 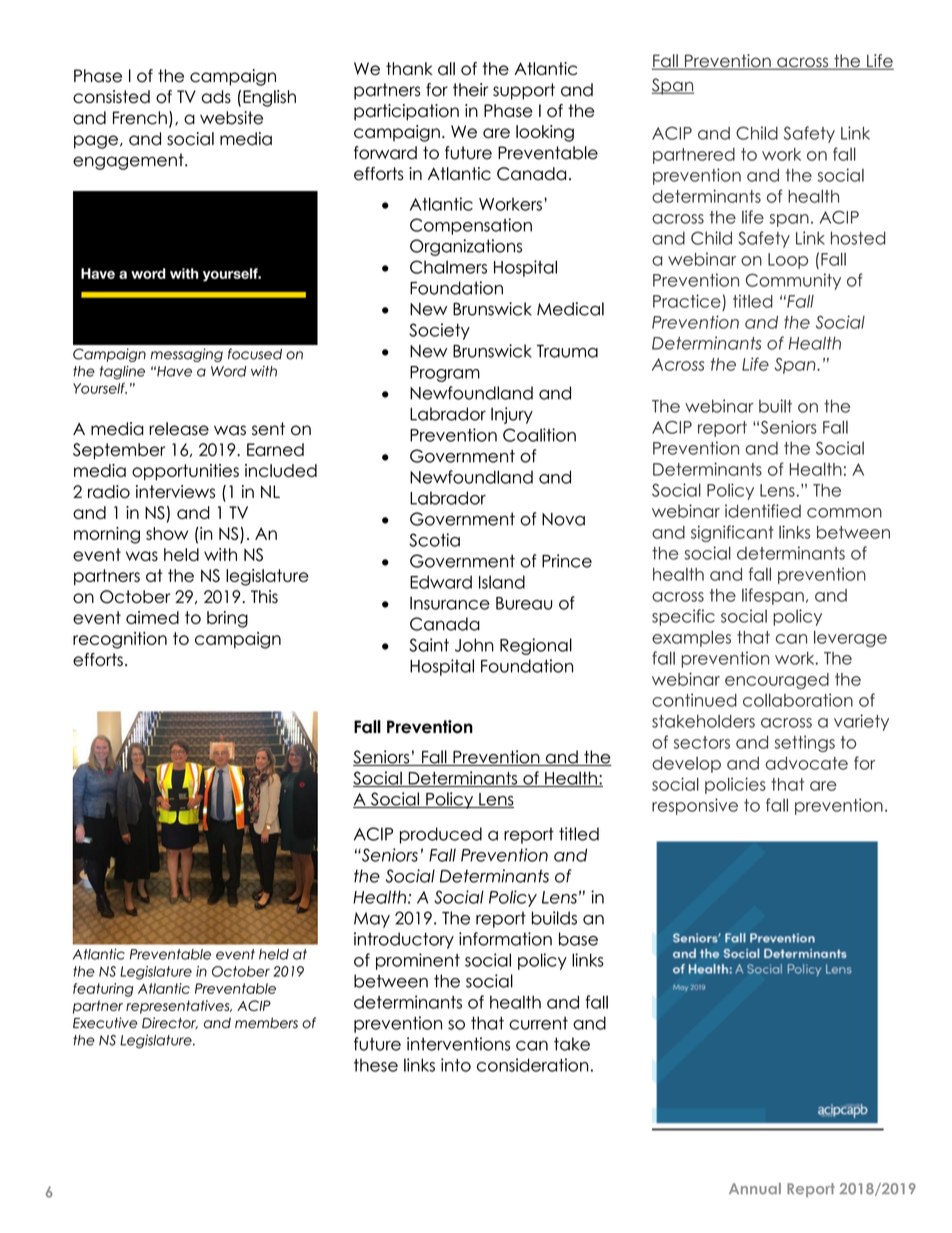 I want to click on their, so click(x=470, y=90).
